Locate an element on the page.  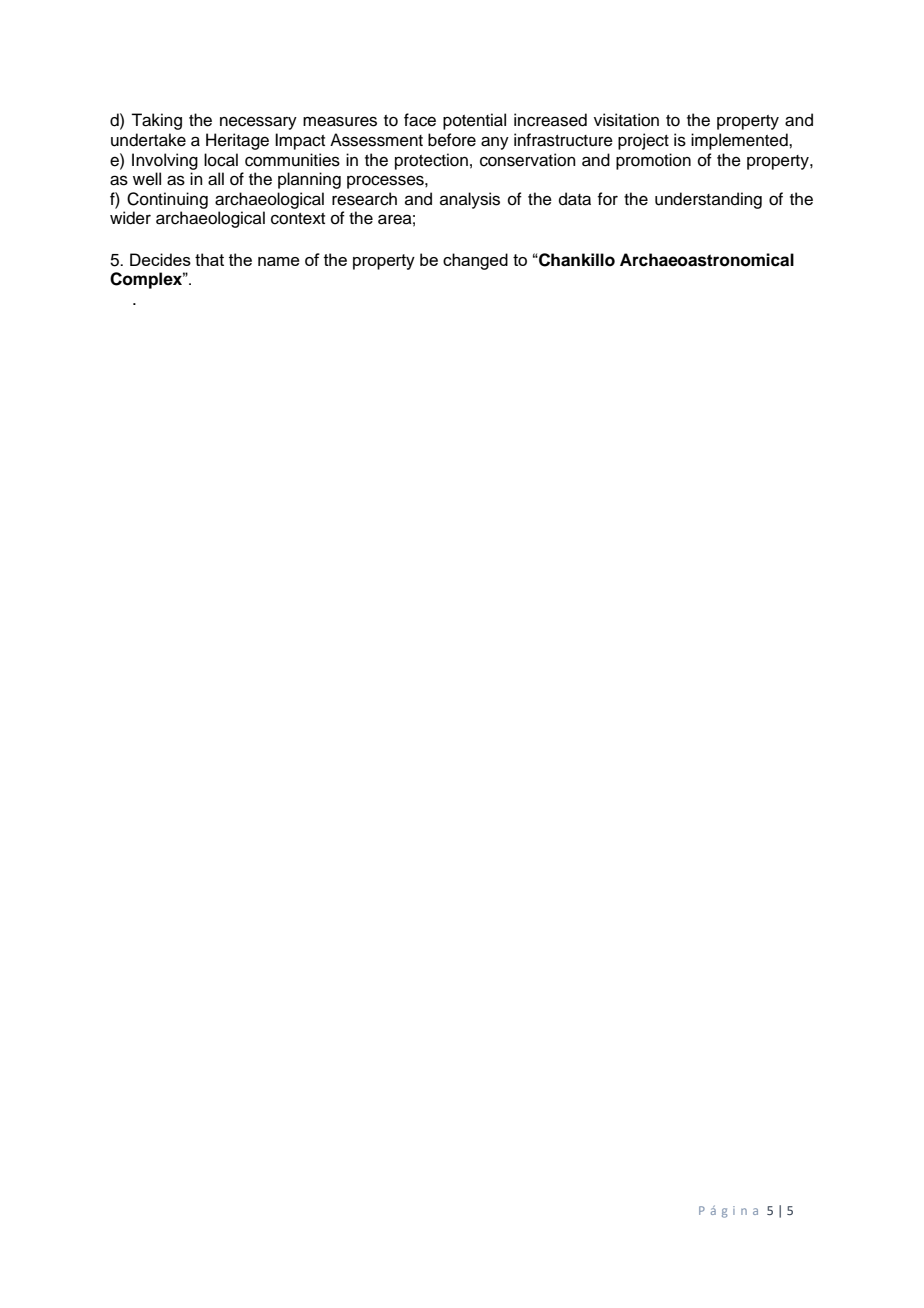
visitation is located at coordinates (626, 120).
